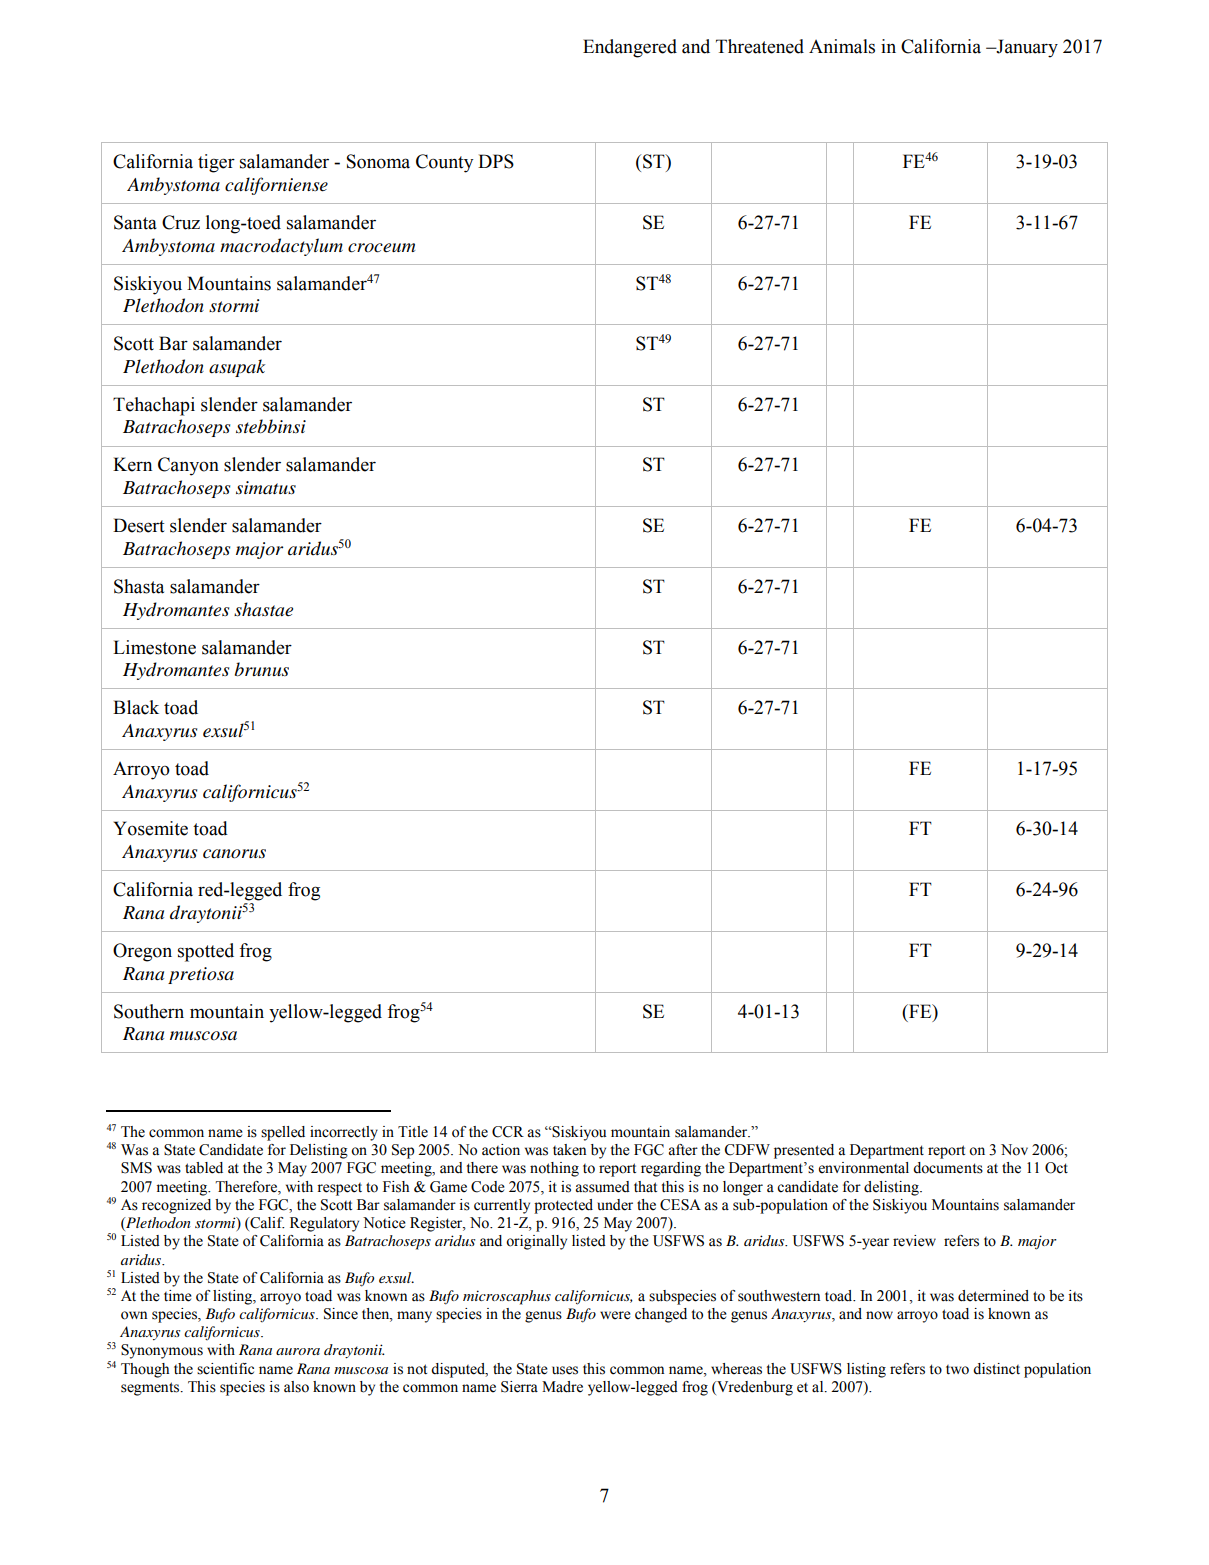 The height and width of the document is (1565, 1209). What do you see at coordinates (132, 464) in the document?
I see `Kern` at bounding box center [132, 464].
